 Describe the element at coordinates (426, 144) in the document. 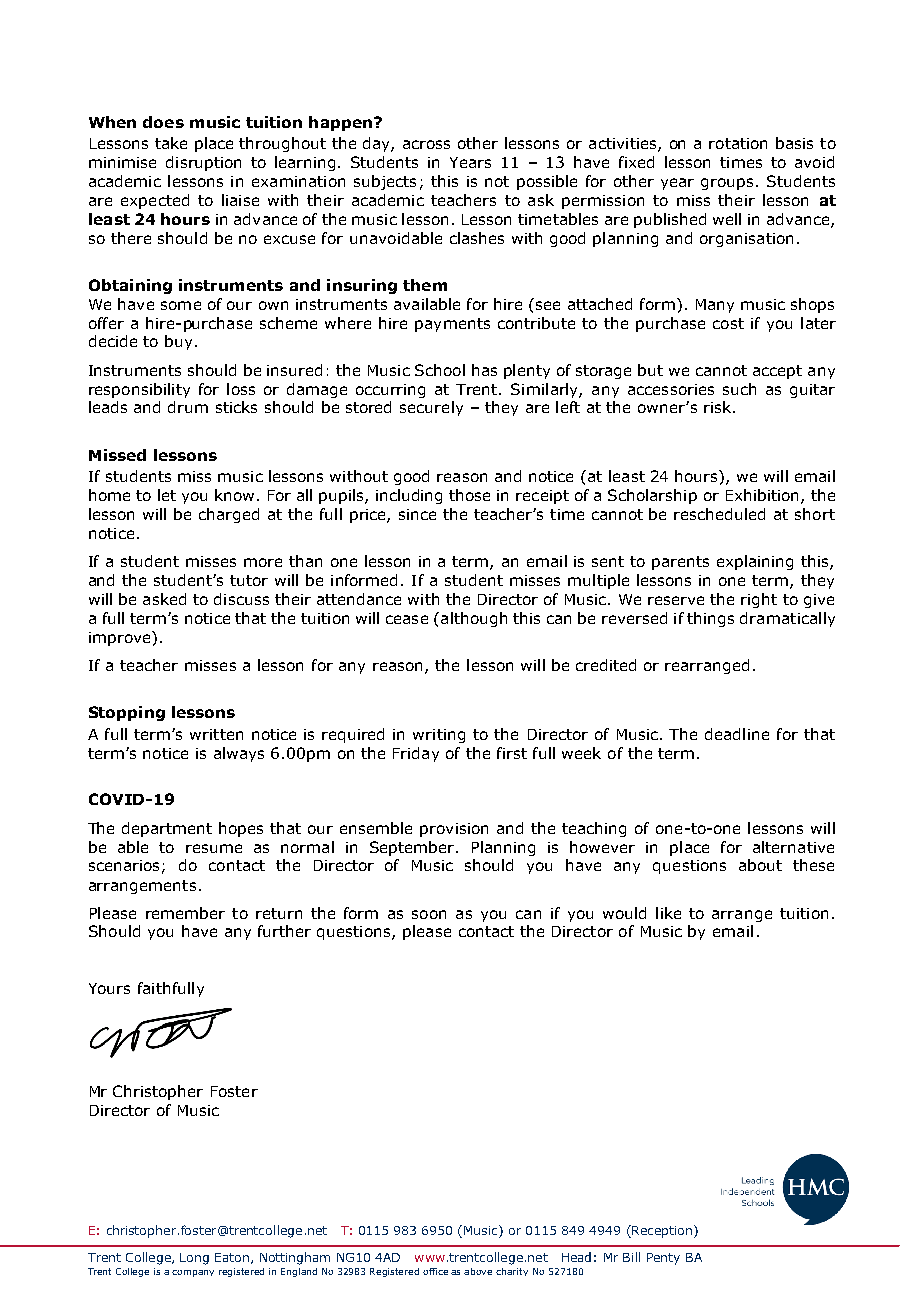

I see `across` at that location.
